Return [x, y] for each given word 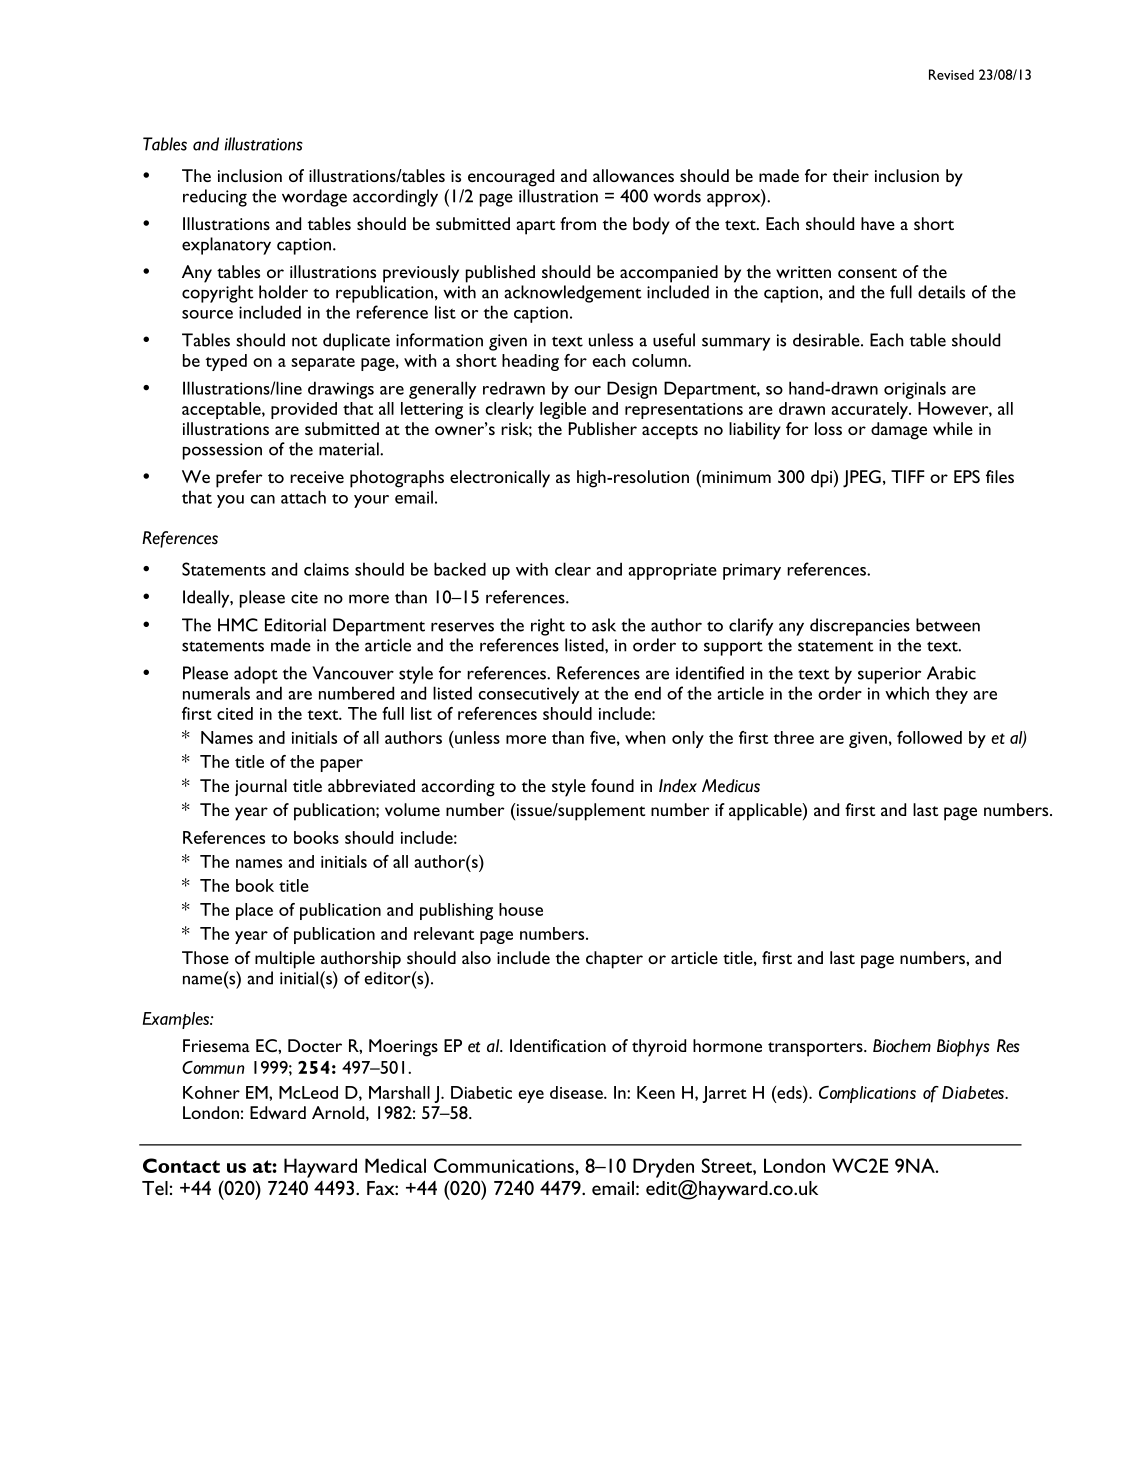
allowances [633, 175]
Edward [278, 1112]
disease [577, 1092]
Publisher [602, 428]
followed [929, 737]
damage [899, 431]
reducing [215, 198]
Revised [951, 74]
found [612, 785]
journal [261, 787]
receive [317, 477]
